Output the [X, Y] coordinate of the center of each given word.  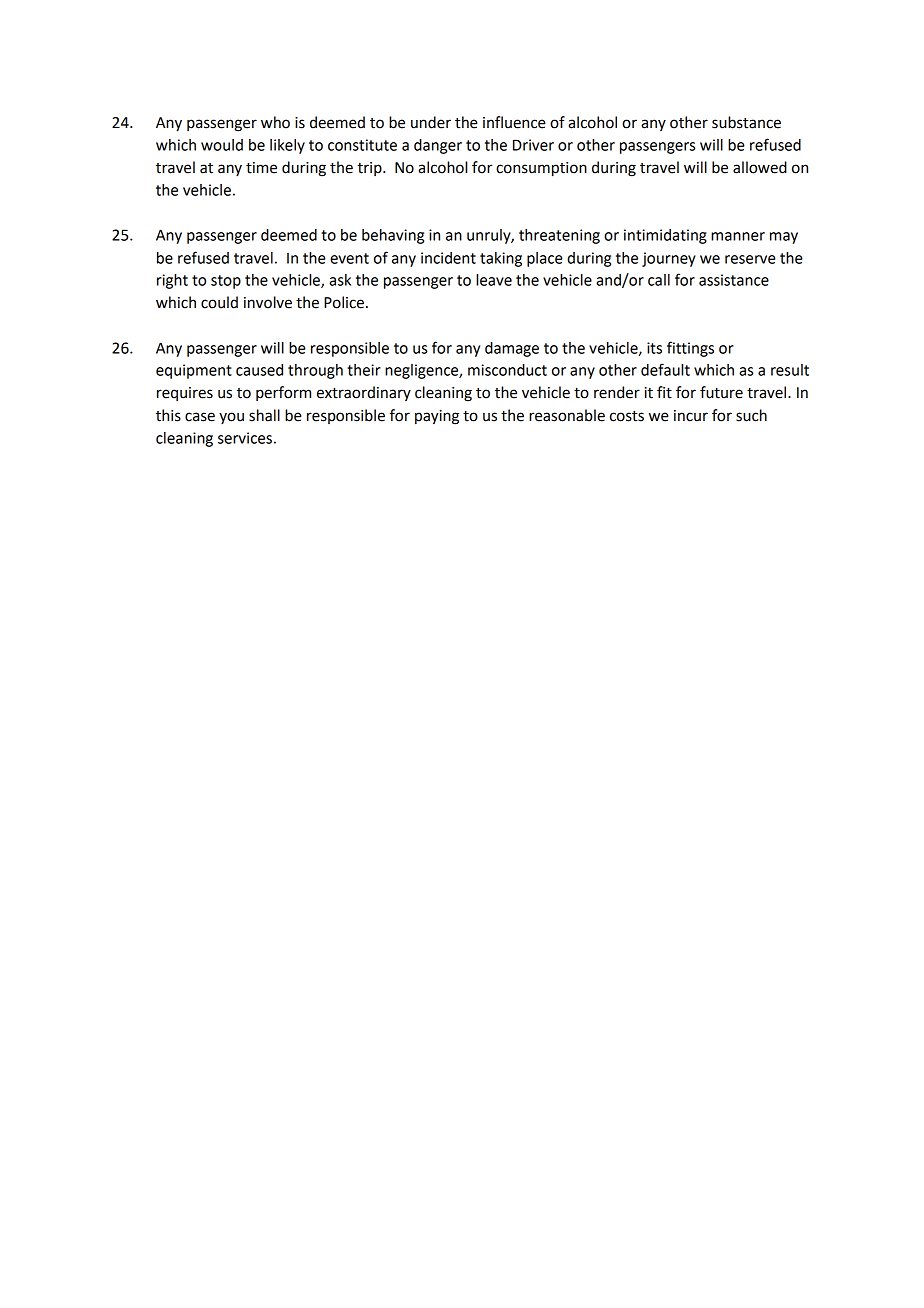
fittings [690, 349]
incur [691, 416]
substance [746, 122]
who [275, 122]
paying [437, 417]
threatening [559, 236]
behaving [393, 236]
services [245, 438]
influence [514, 122]
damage [512, 349]
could [219, 302]
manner [738, 236]
